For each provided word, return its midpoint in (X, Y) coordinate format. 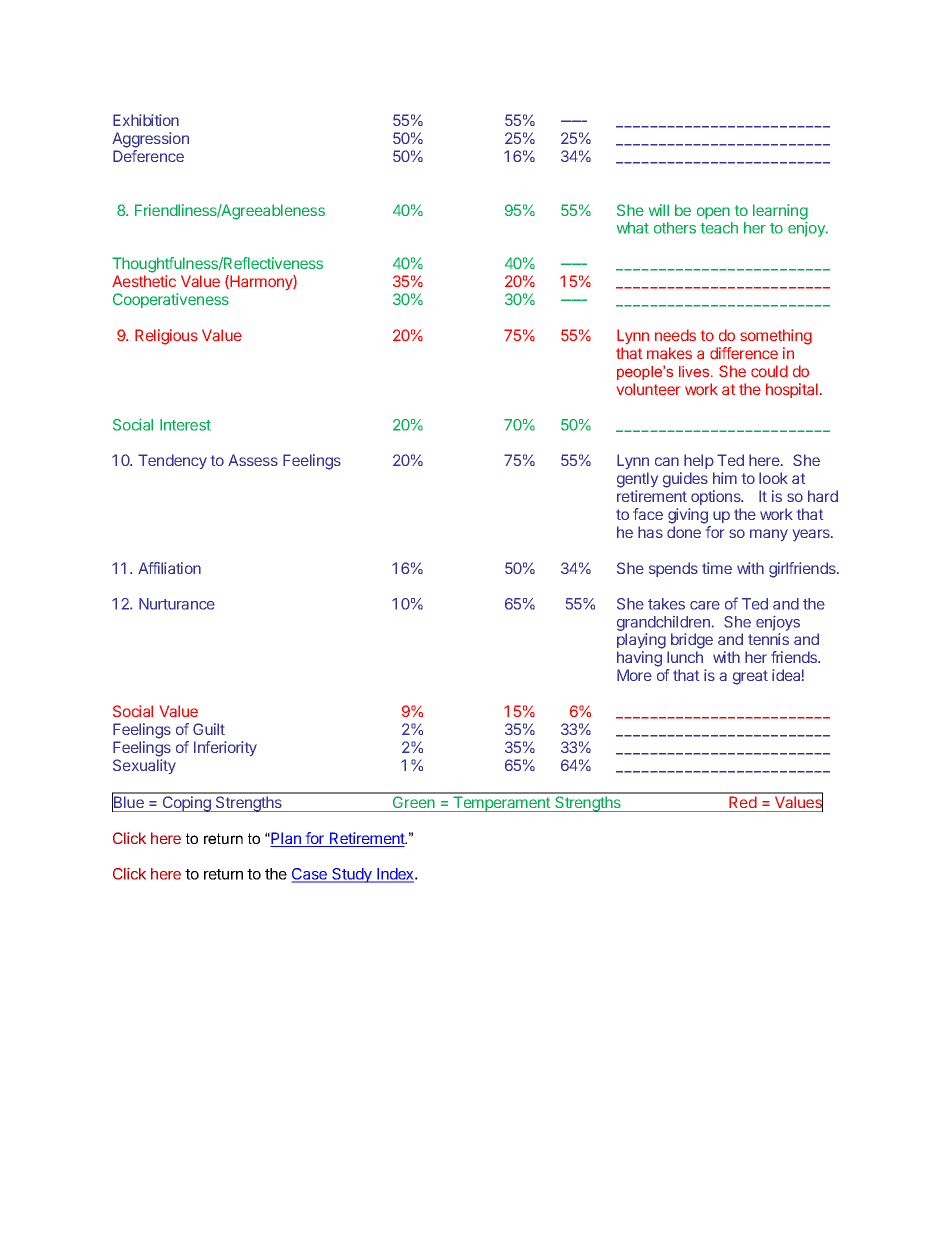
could (769, 371)
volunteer (648, 389)
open (713, 213)
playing (641, 641)
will (659, 210)
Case (310, 875)
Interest (185, 425)
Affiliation (169, 568)
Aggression (150, 140)
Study (352, 875)
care (705, 605)
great (750, 677)
